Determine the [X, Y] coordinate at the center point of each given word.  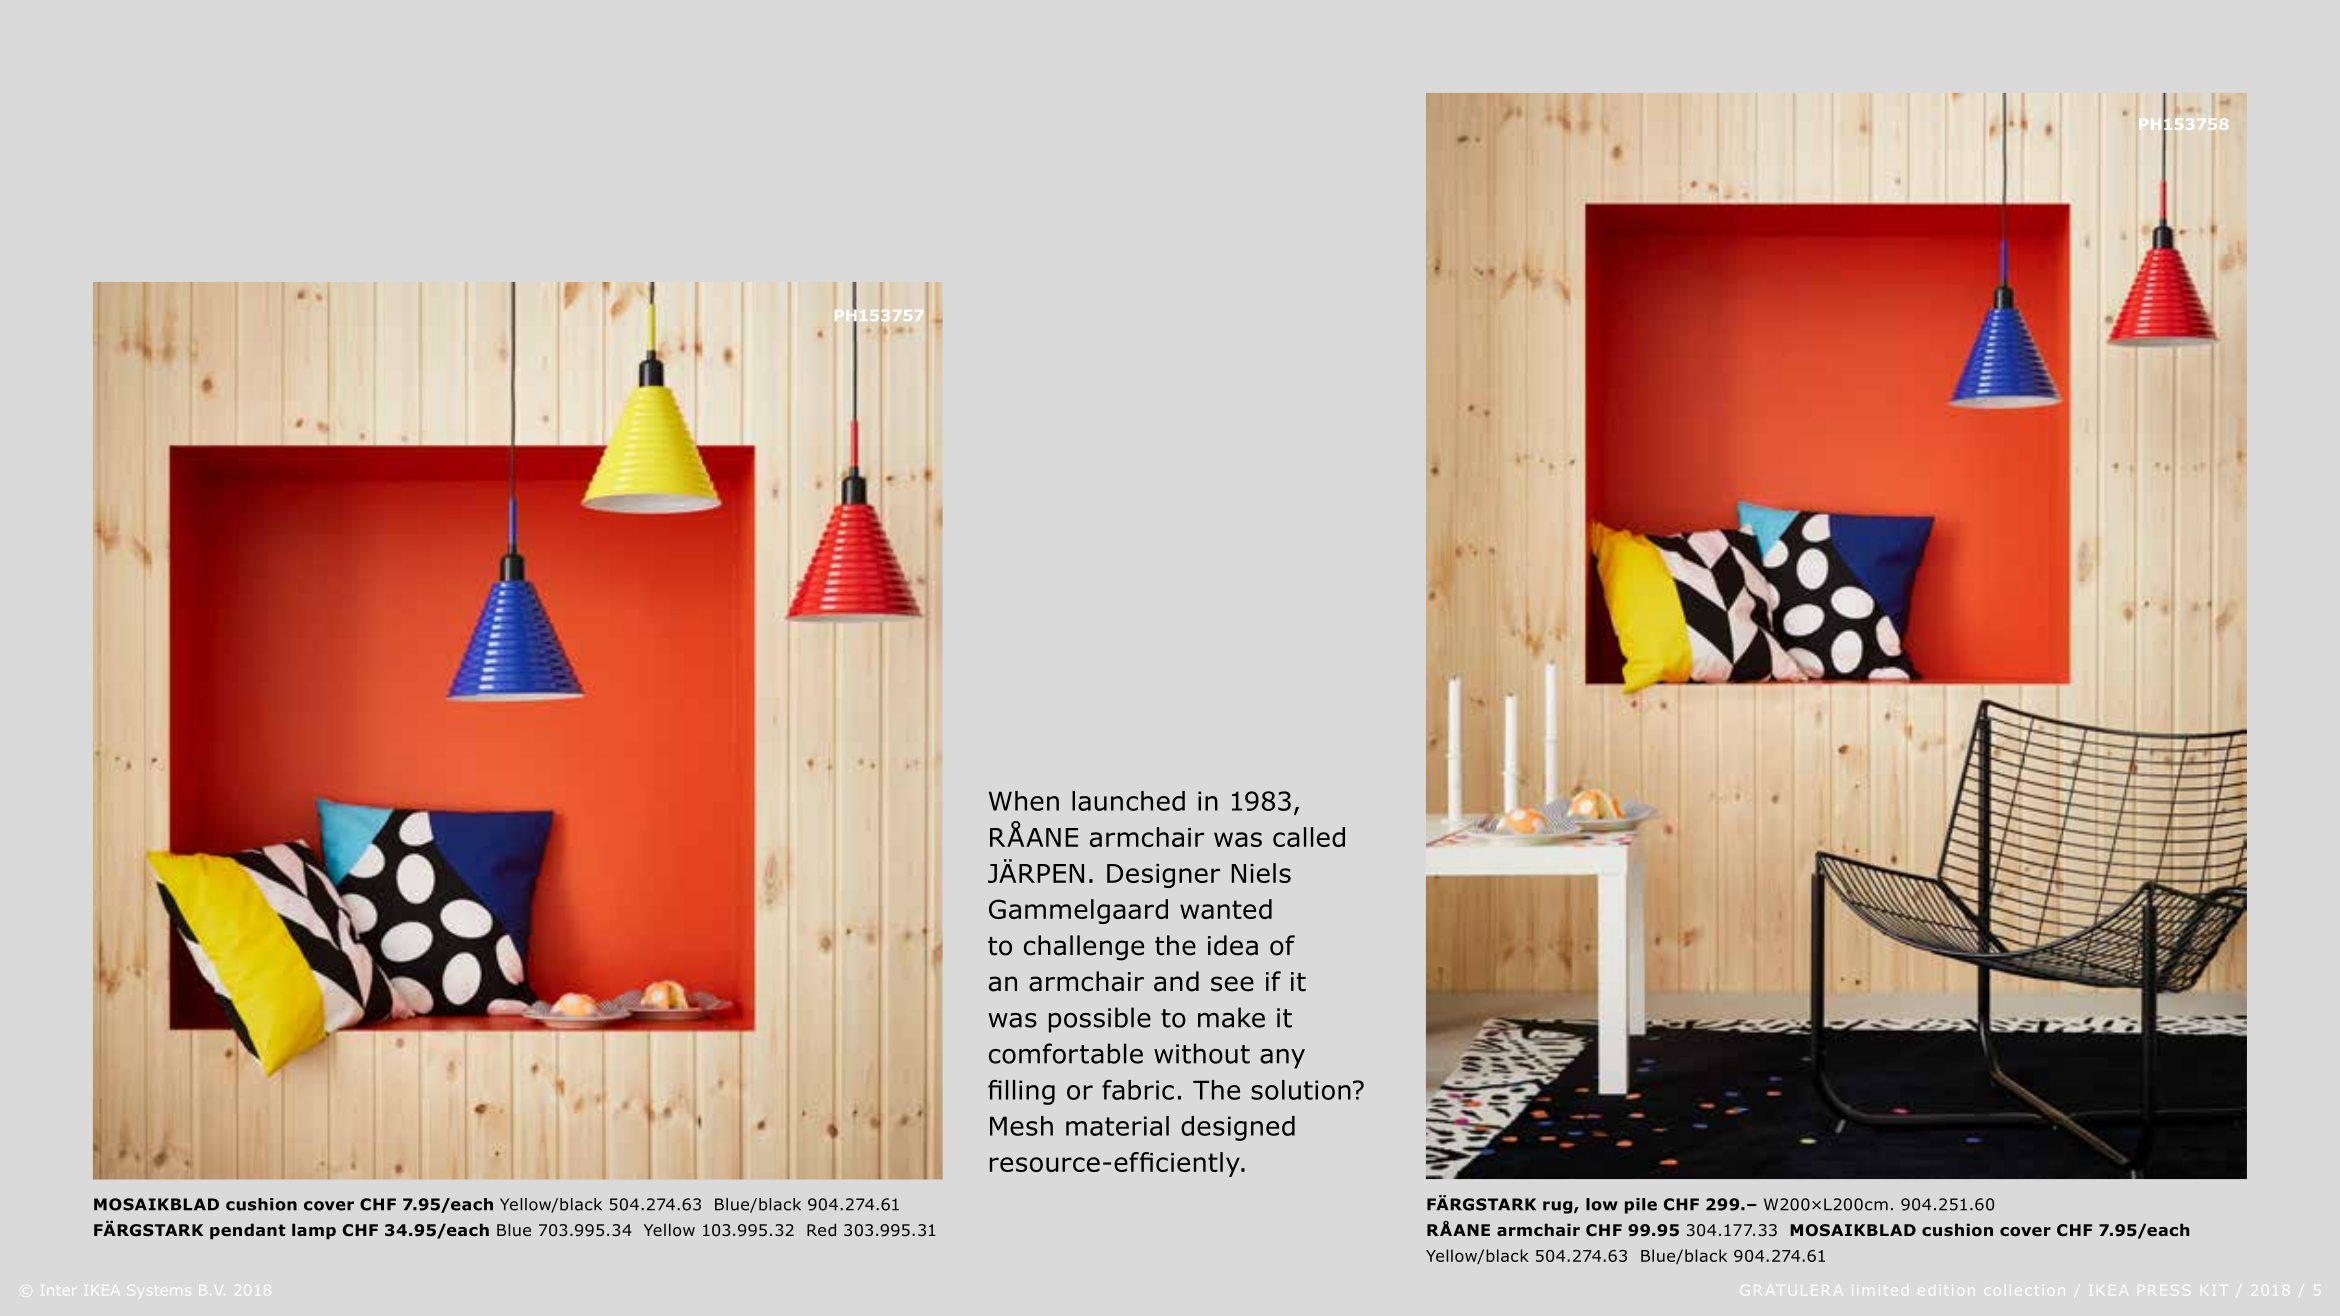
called [1309, 837]
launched [1128, 801]
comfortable [1066, 1053]
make [1231, 1017]
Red [821, 1229]
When [1024, 801]
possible [1100, 1020]
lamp [314, 1231]
